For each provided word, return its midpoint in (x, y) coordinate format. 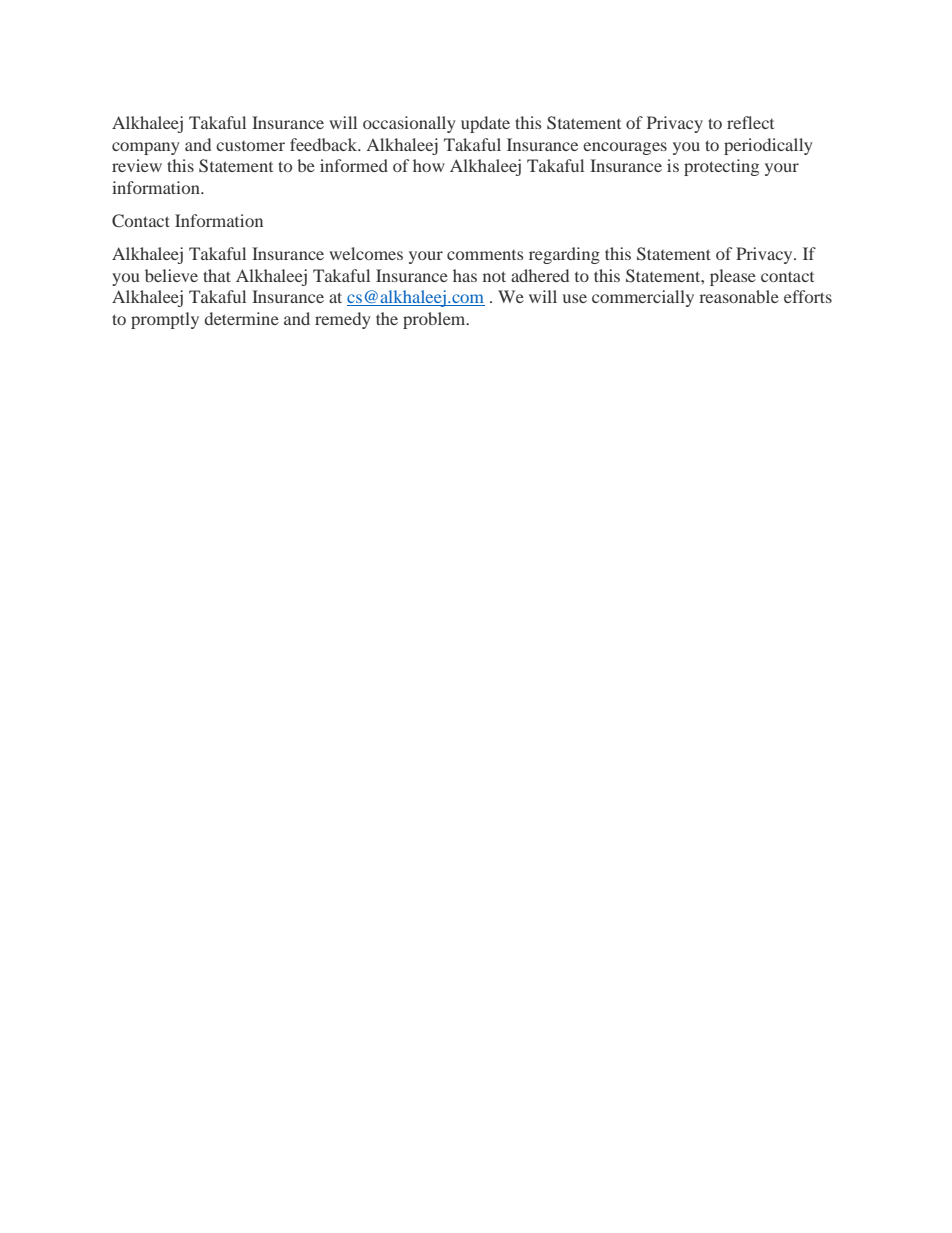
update (485, 124)
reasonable (739, 296)
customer (250, 146)
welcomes (366, 253)
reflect (750, 122)
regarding (564, 255)
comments (485, 255)
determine (242, 318)
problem (435, 320)
